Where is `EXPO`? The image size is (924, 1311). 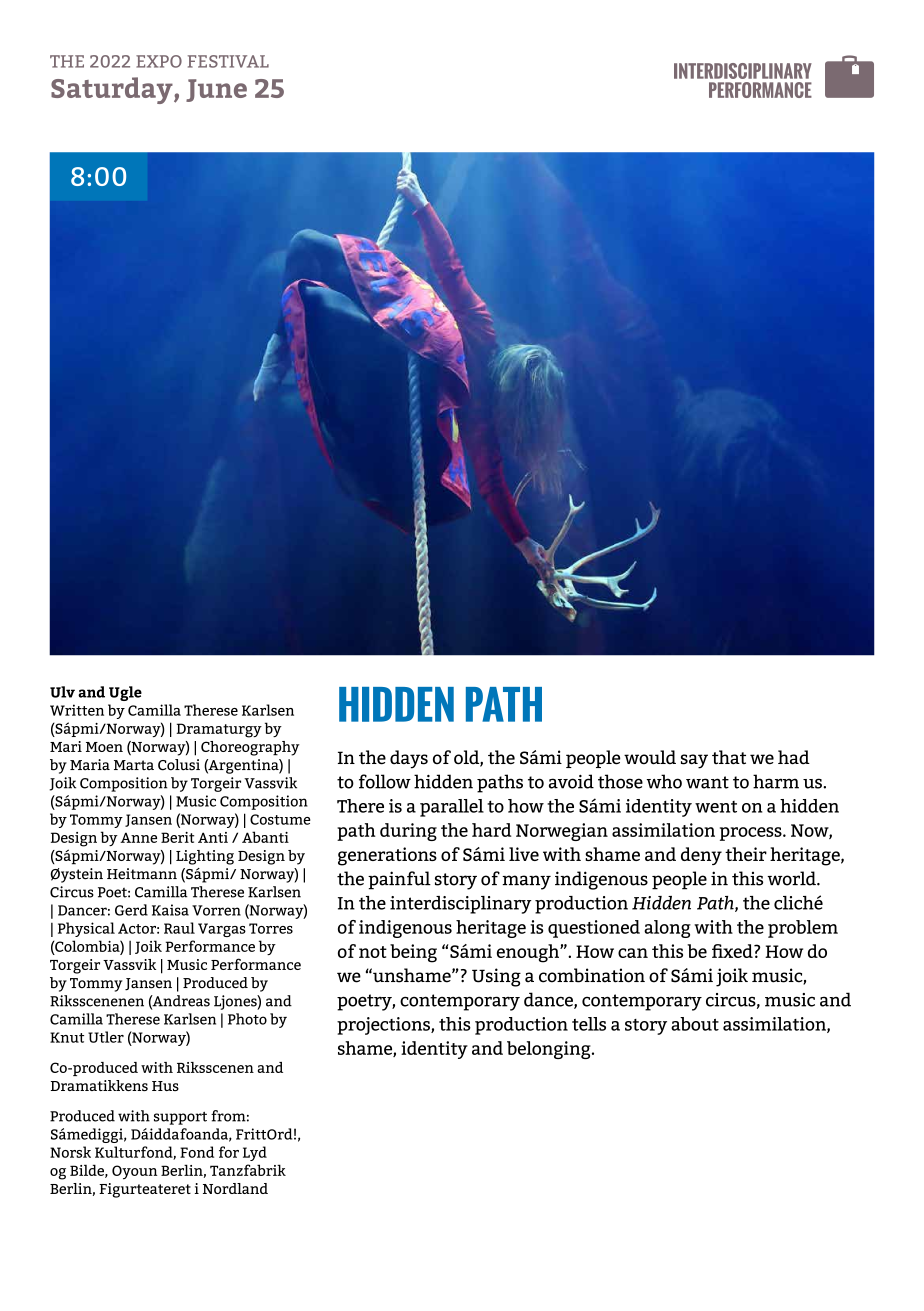
EXPO is located at coordinates (159, 61).
